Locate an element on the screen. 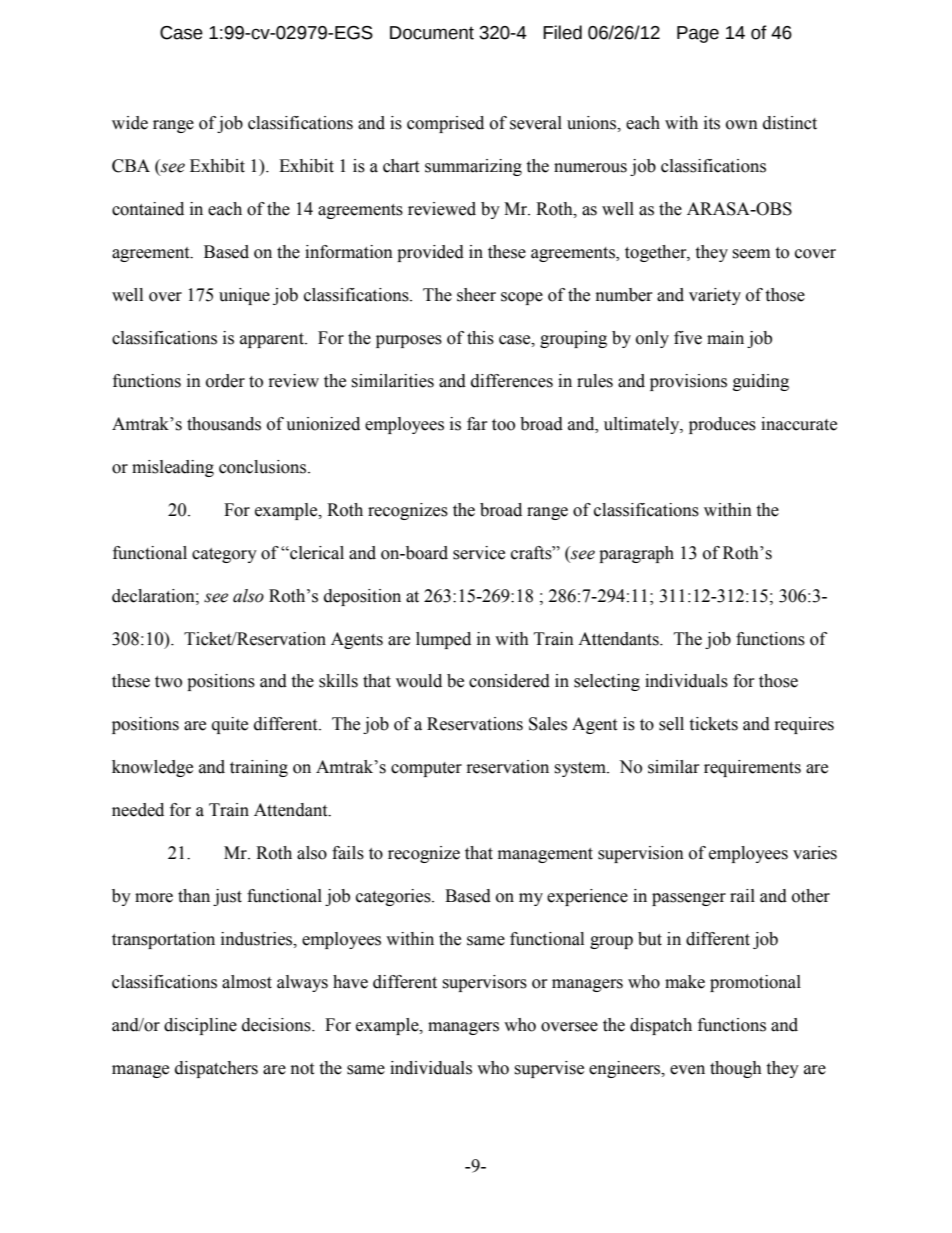  quite is located at coordinates (230, 725).
